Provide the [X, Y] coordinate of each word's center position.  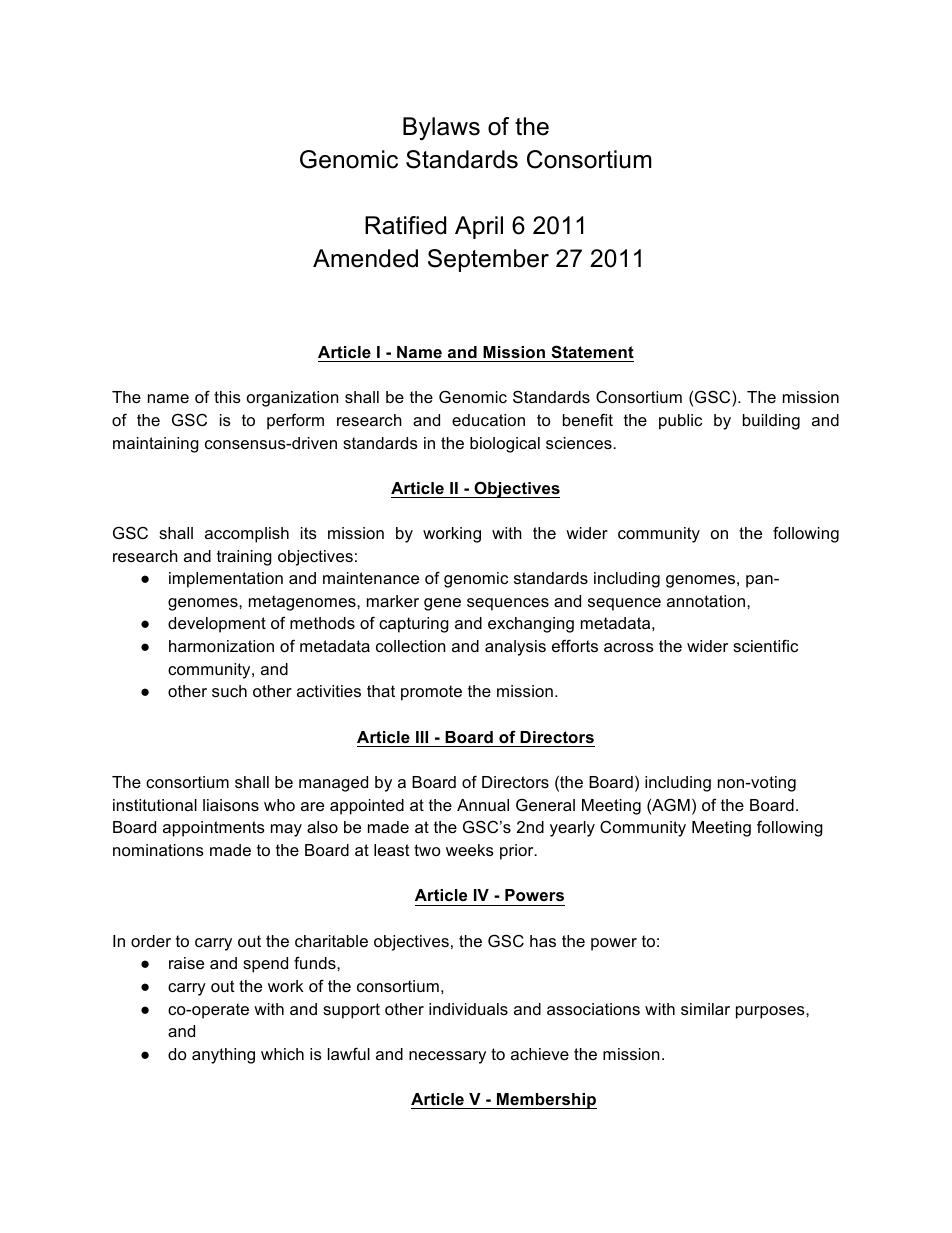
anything [223, 1056]
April [479, 227]
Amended [365, 258]
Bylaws [441, 128]
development [217, 625]
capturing [414, 625]
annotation [706, 601]
